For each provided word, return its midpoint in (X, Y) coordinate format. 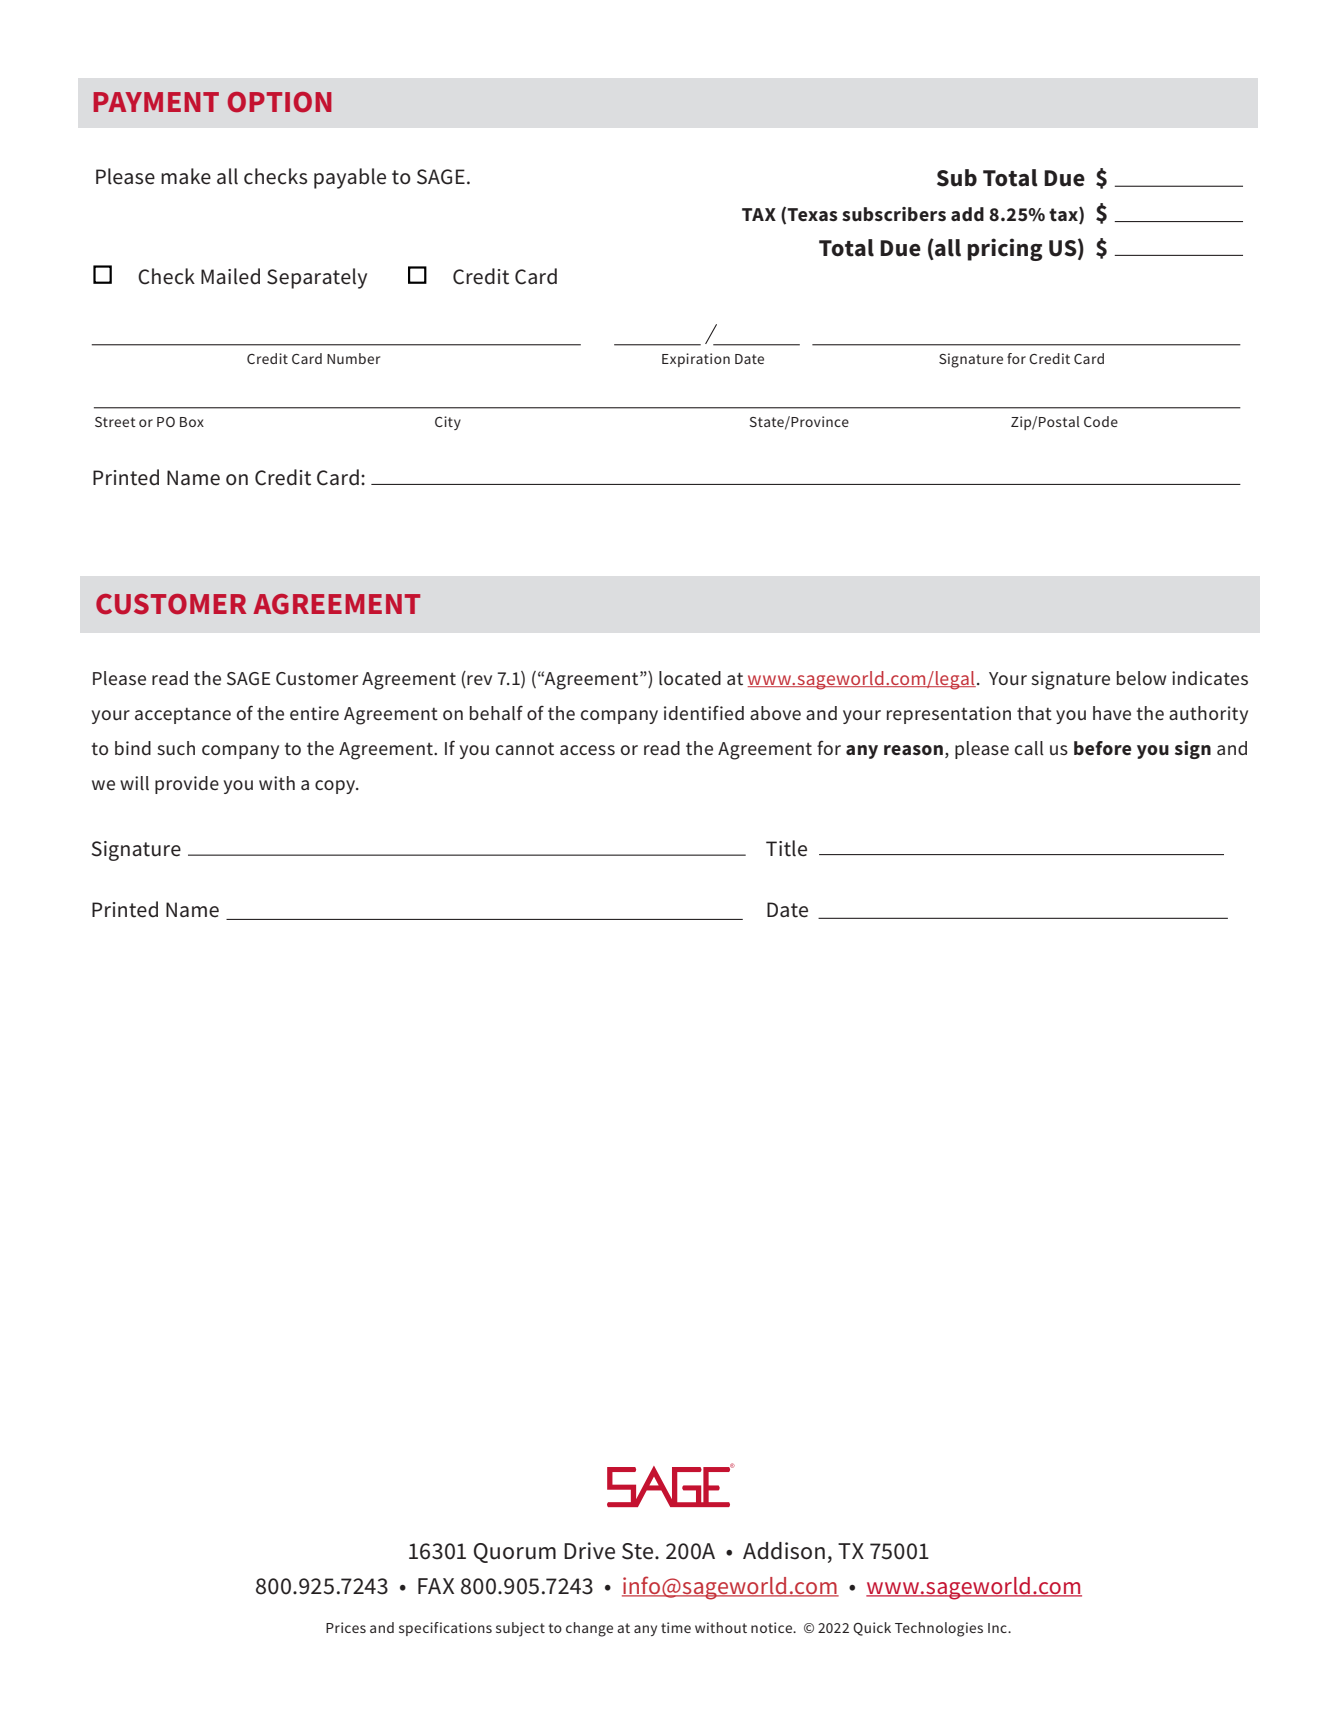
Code (1101, 421)
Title (786, 848)
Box (192, 422)
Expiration (696, 360)
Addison (784, 1551)
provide (187, 785)
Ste (639, 1551)
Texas (812, 215)
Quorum (515, 1553)
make (186, 176)
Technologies (939, 1629)
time (676, 1627)
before (1103, 748)
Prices (346, 1627)
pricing (1005, 249)
